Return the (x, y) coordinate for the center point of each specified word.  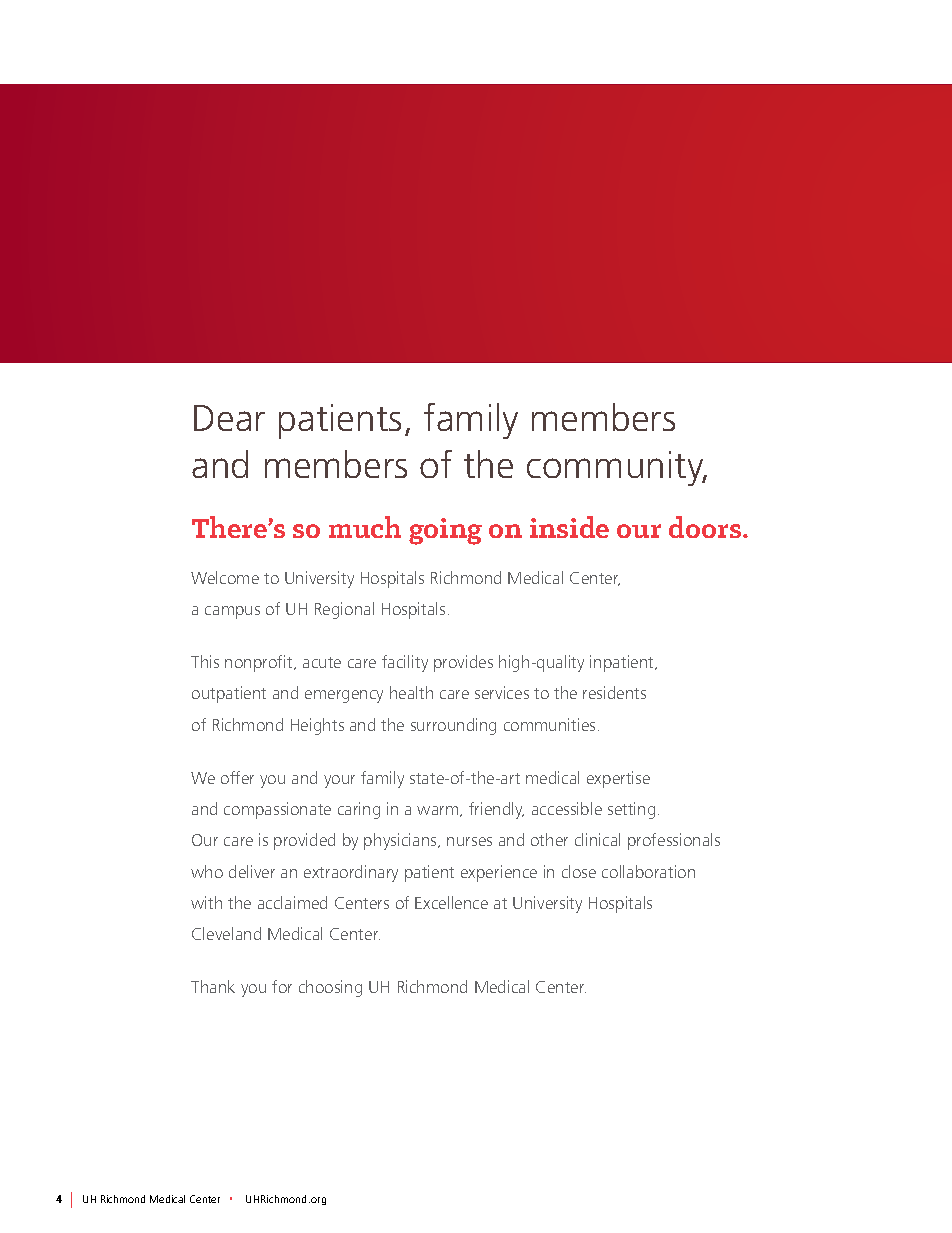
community (616, 468)
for (282, 986)
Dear (229, 418)
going (445, 531)
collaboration (648, 871)
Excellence (451, 902)
